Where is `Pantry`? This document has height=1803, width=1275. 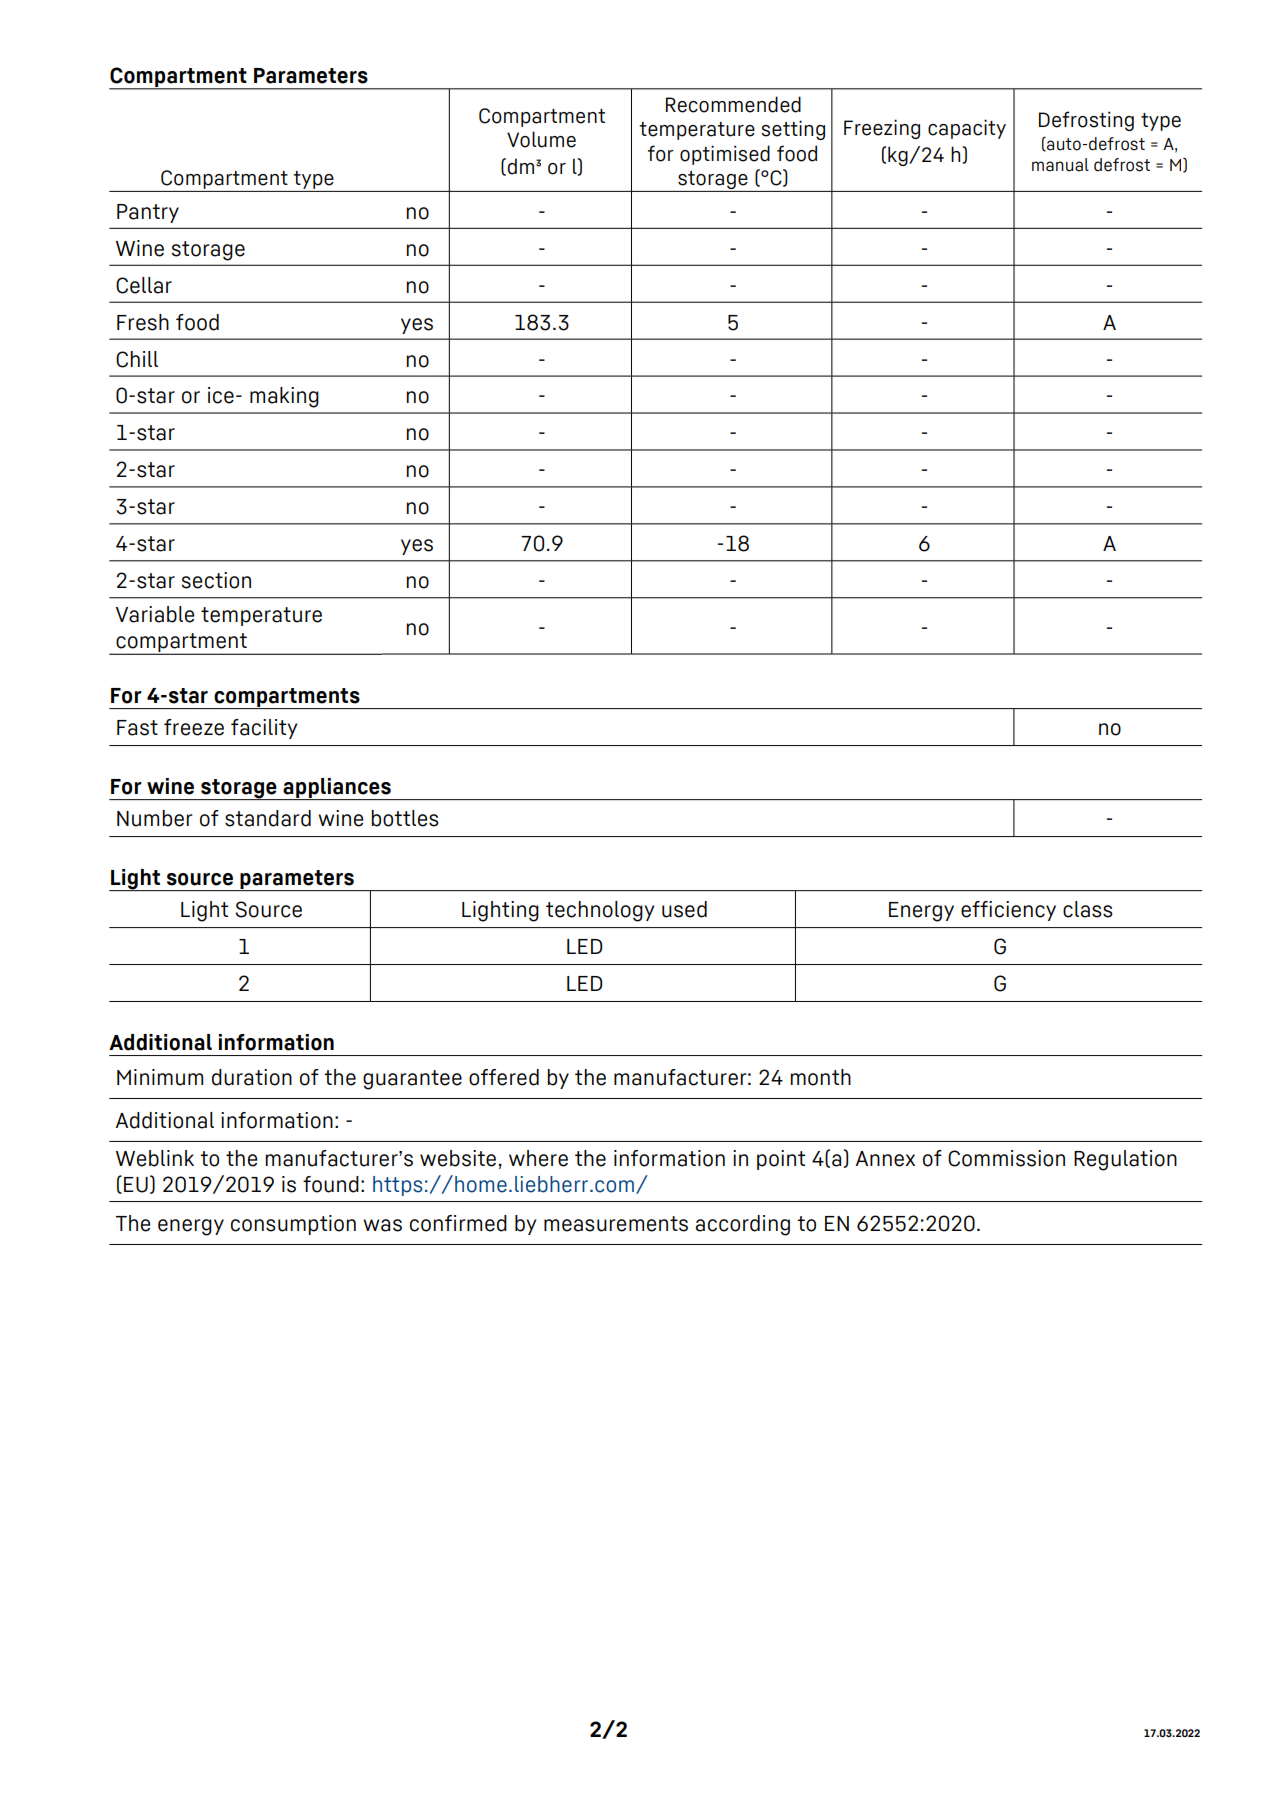
Pantry is located at coordinates (148, 213).
